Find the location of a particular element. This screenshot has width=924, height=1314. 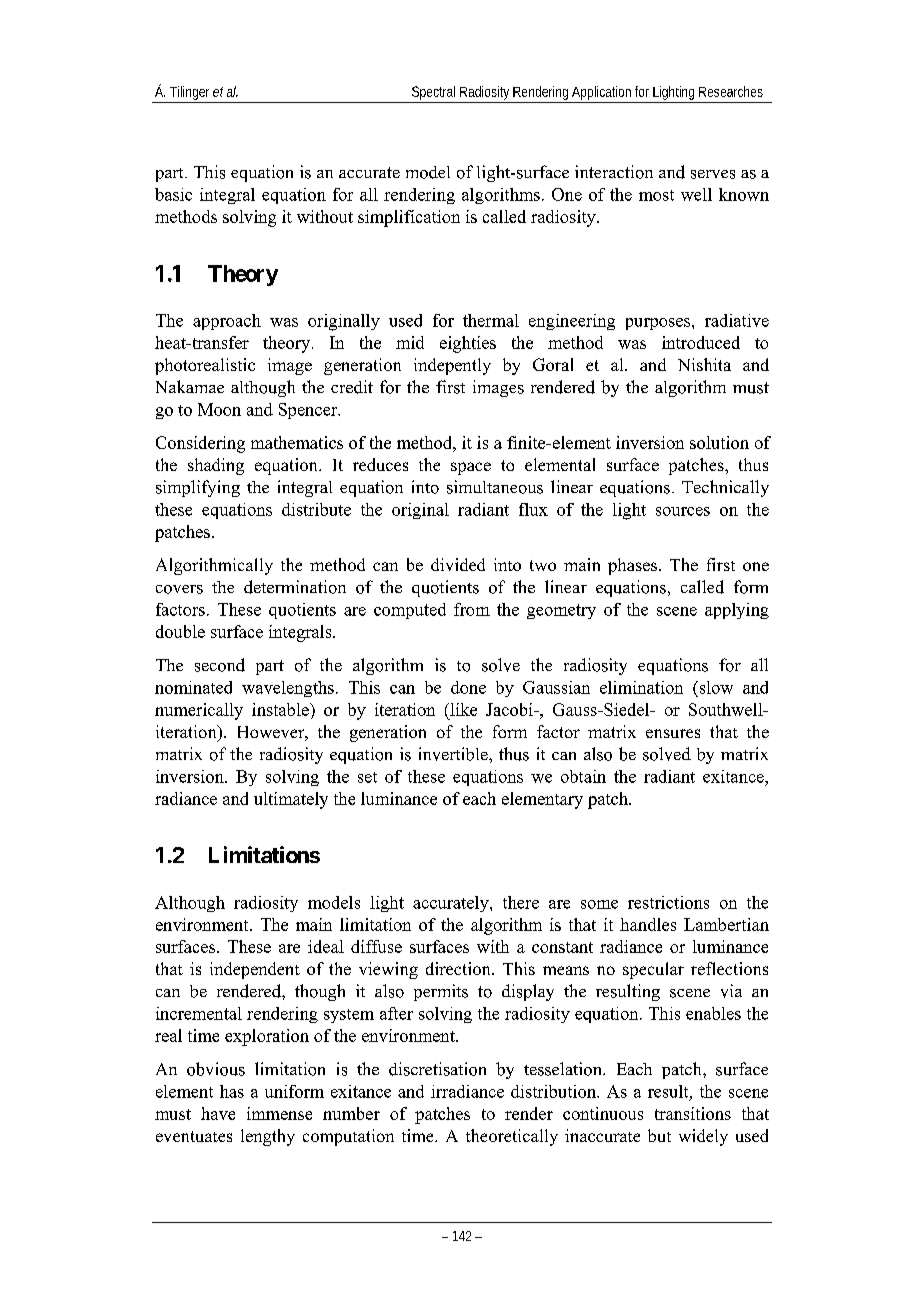

Researches is located at coordinates (731, 91).
